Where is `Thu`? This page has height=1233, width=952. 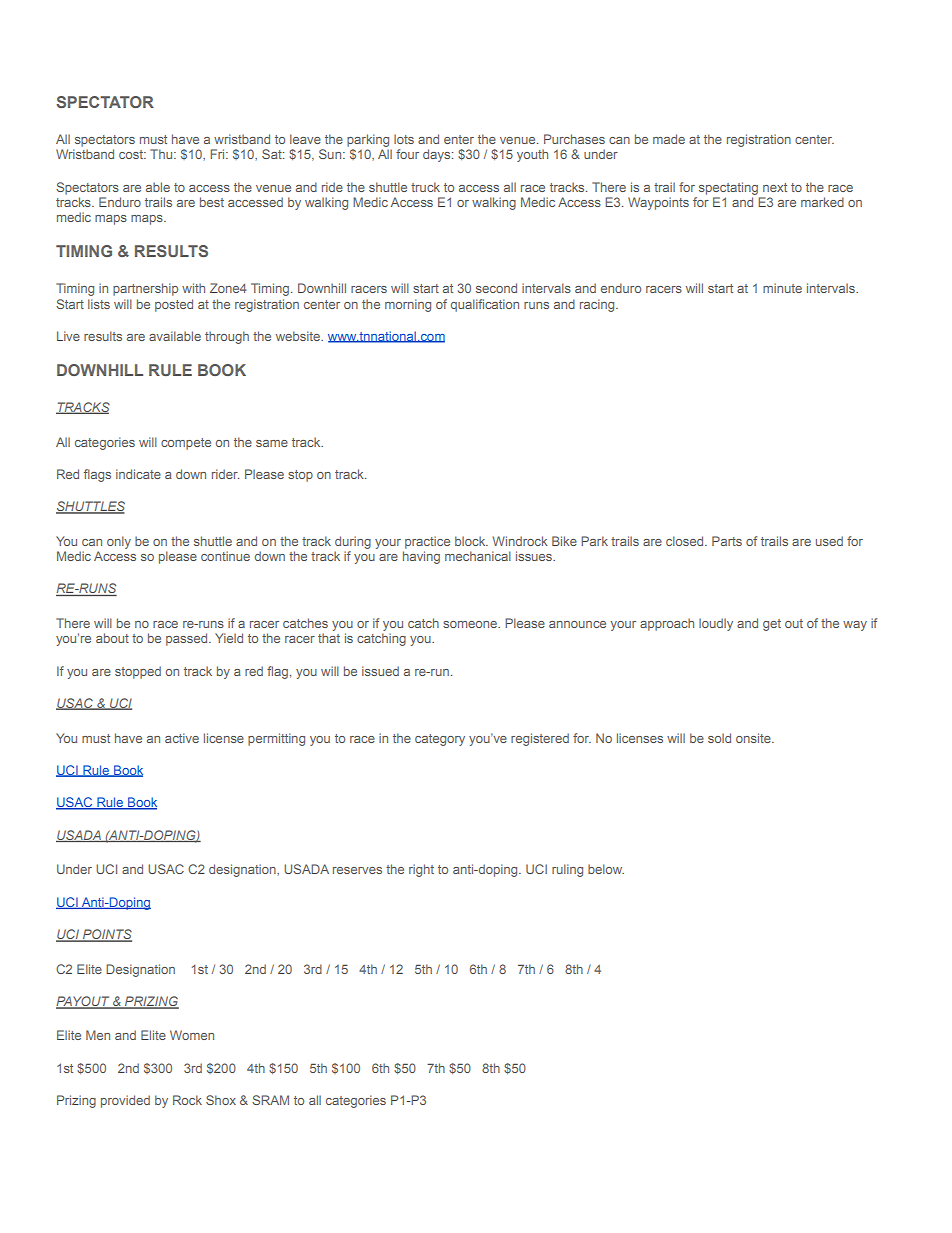
Thu is located at coordinates (162, 154).
